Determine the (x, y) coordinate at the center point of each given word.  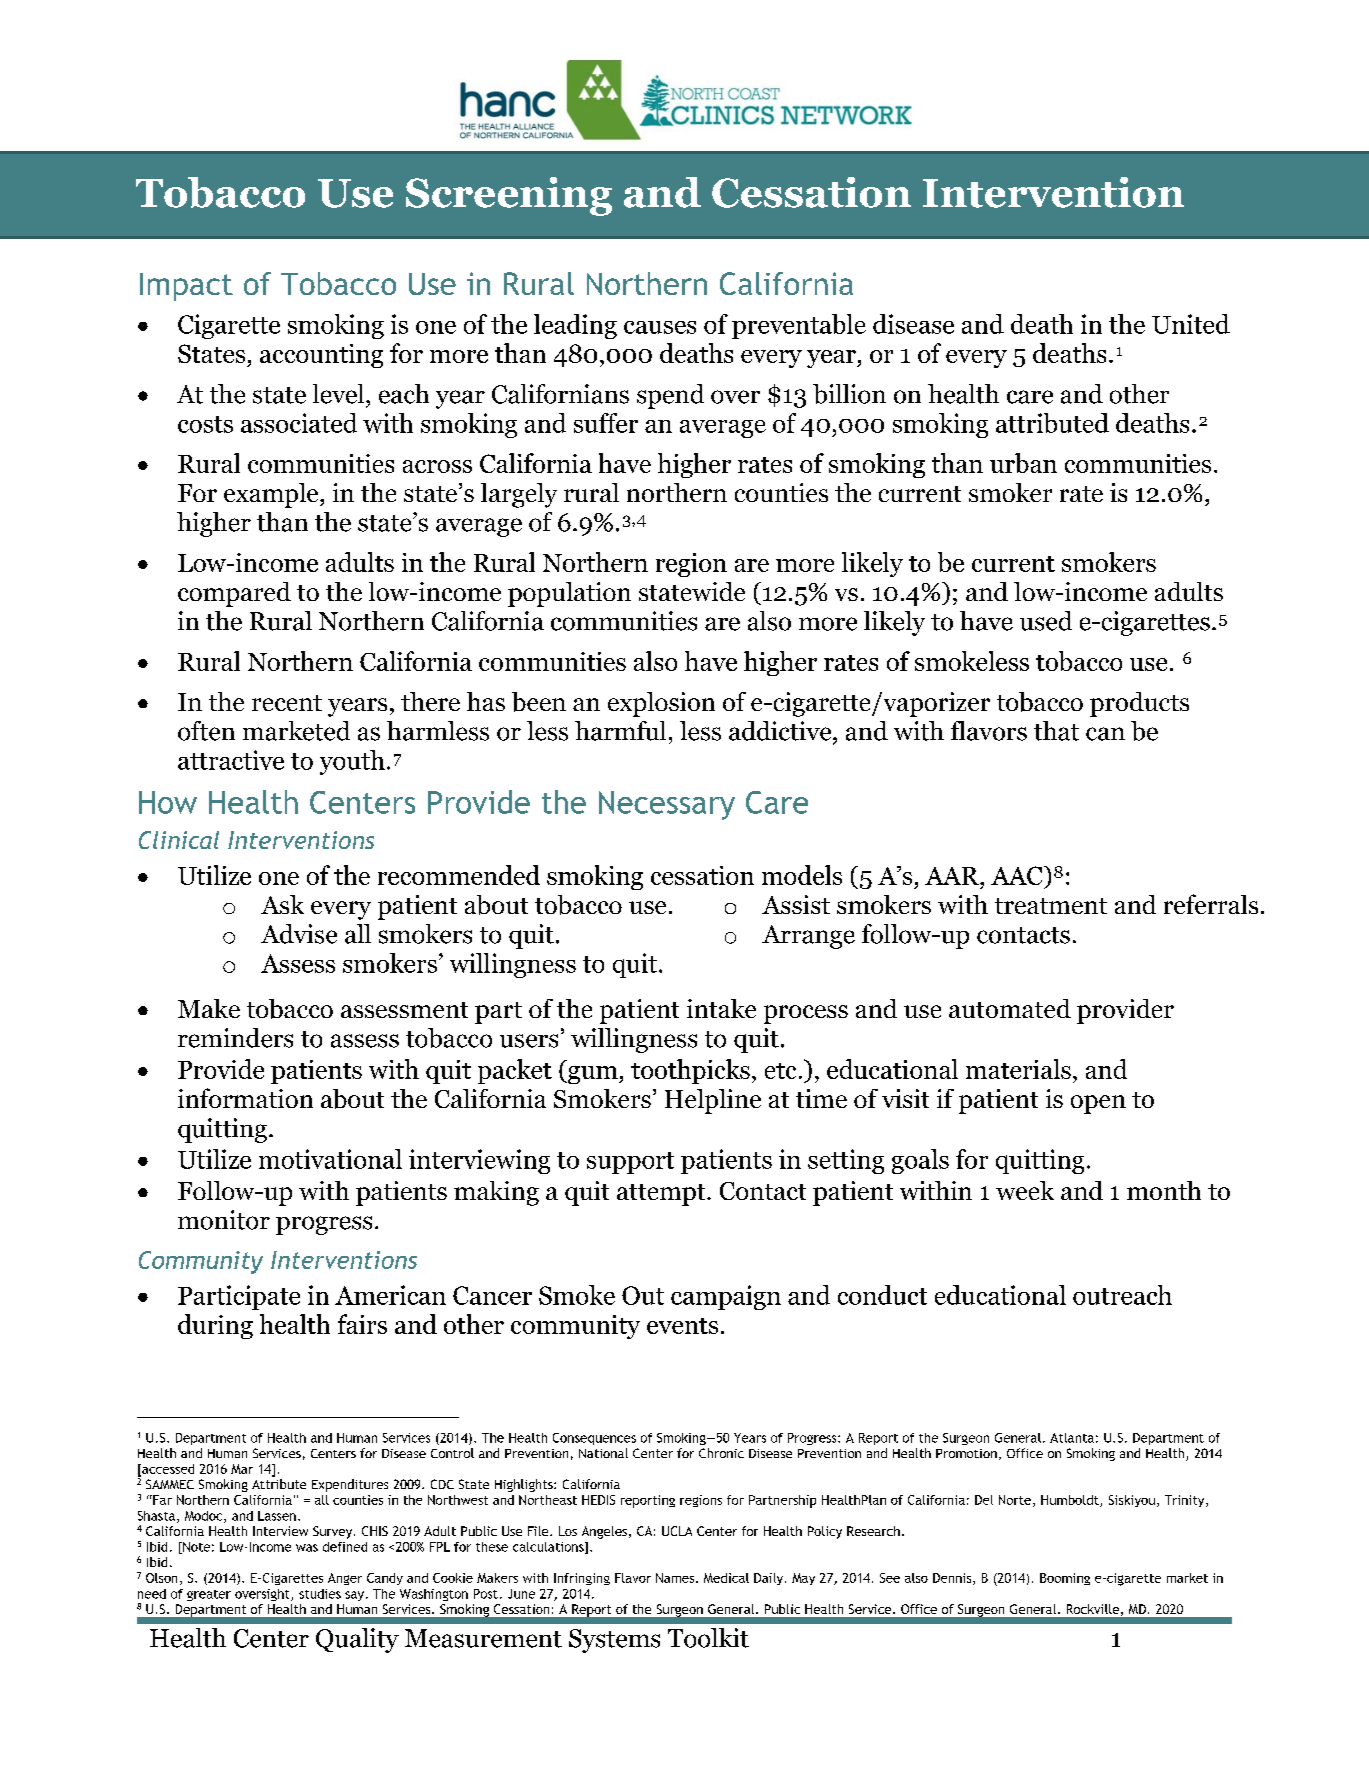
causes (660, 327)
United (1191, 324)
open (1098, 1104)
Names (676, 1578)
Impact (186, 287)
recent (287, 703)
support (630, 1163)
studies (320, 1594)
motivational (330, 1159)
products (1139, 704)
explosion (661, 704)
